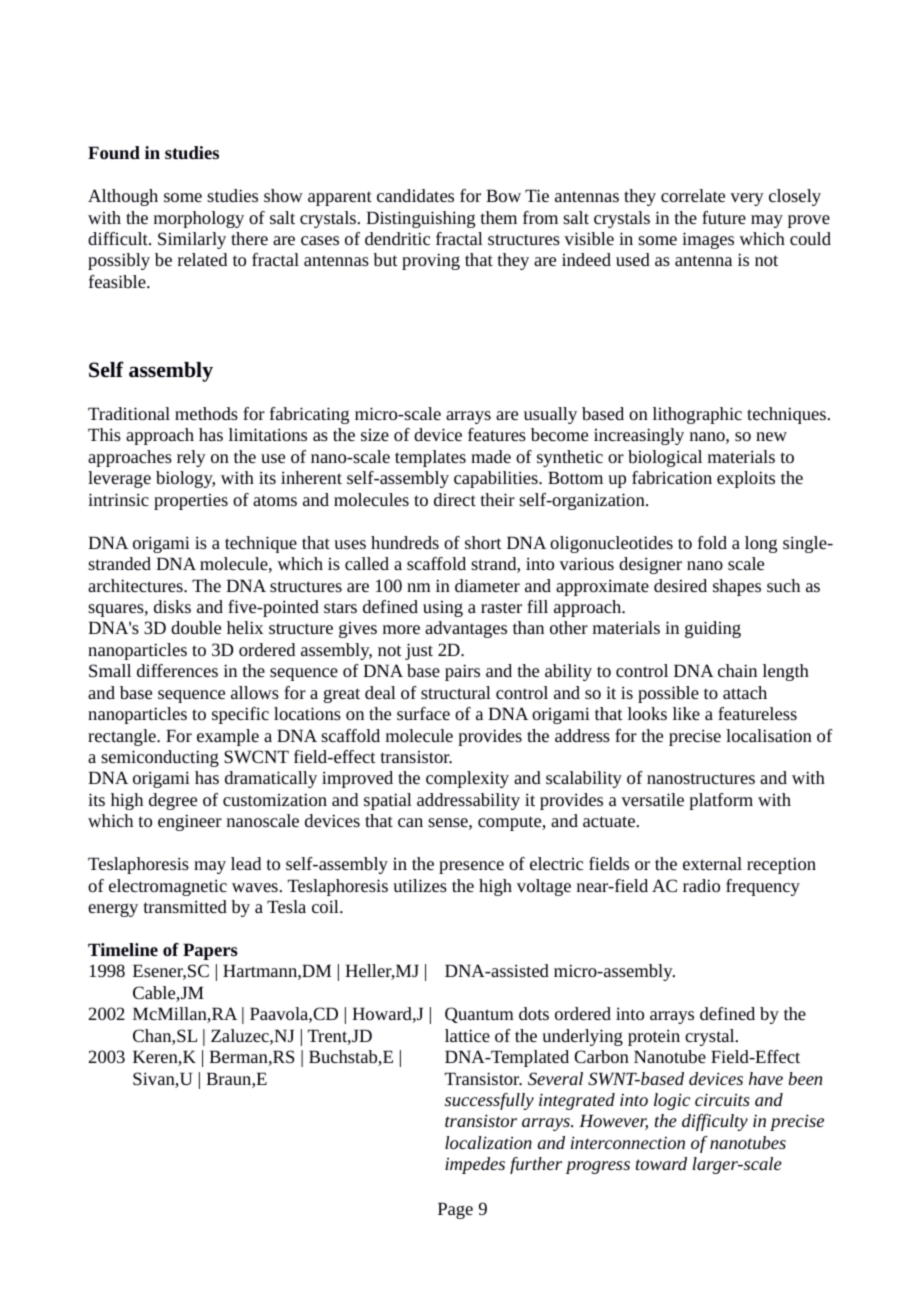 The width and height of the page is (924, 1308). What do you see at coordinates (462, 672) in the page?
I see `pairs` at bounding box center [462, 672].
